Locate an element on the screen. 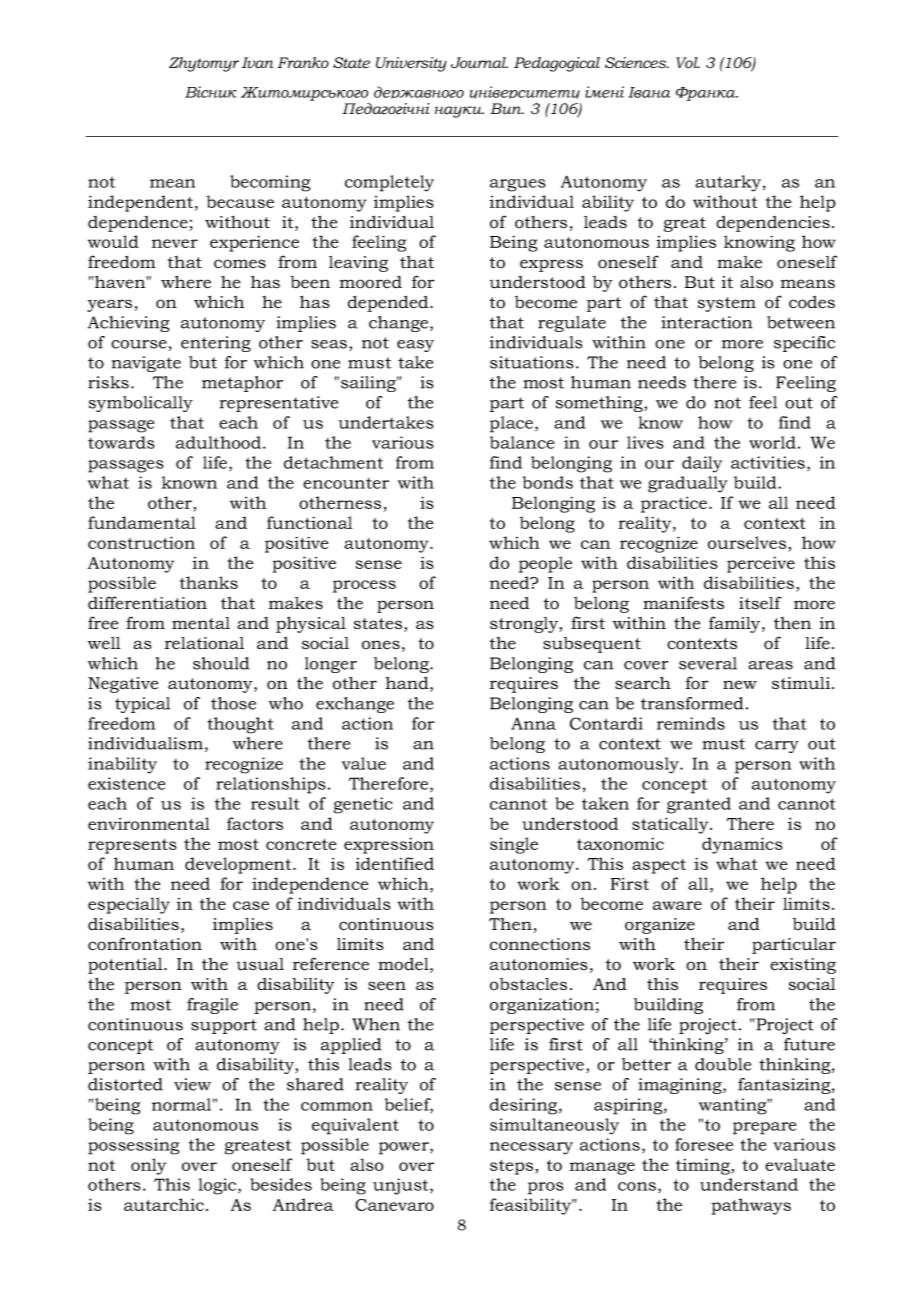  logic is located at coordinates (218, 1186).
